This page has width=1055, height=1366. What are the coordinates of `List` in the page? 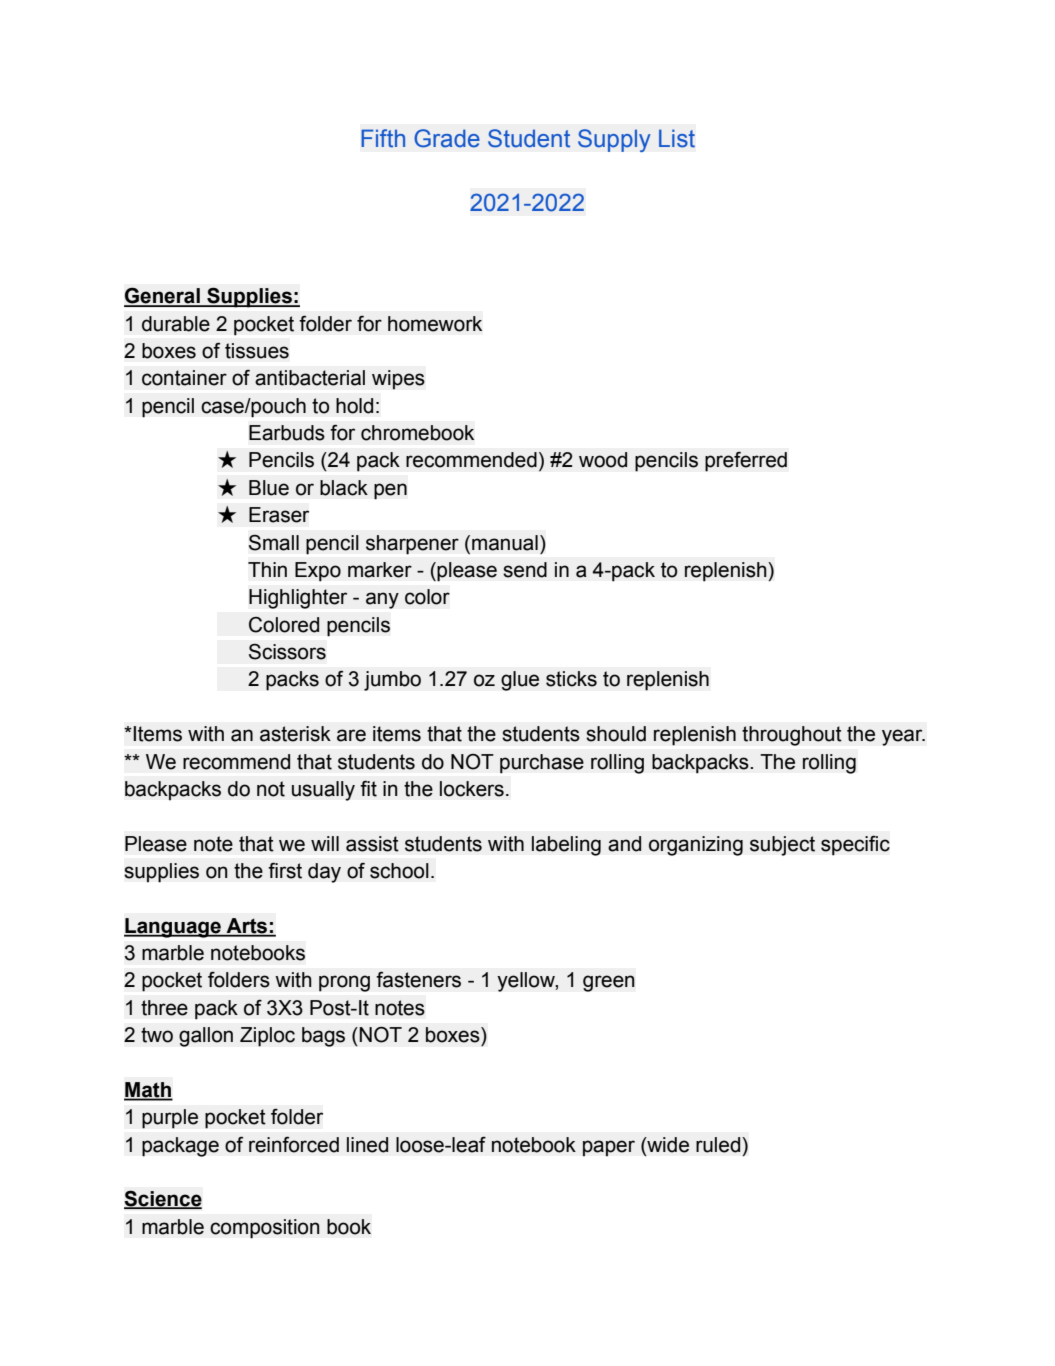 It's located at (677, 138).
